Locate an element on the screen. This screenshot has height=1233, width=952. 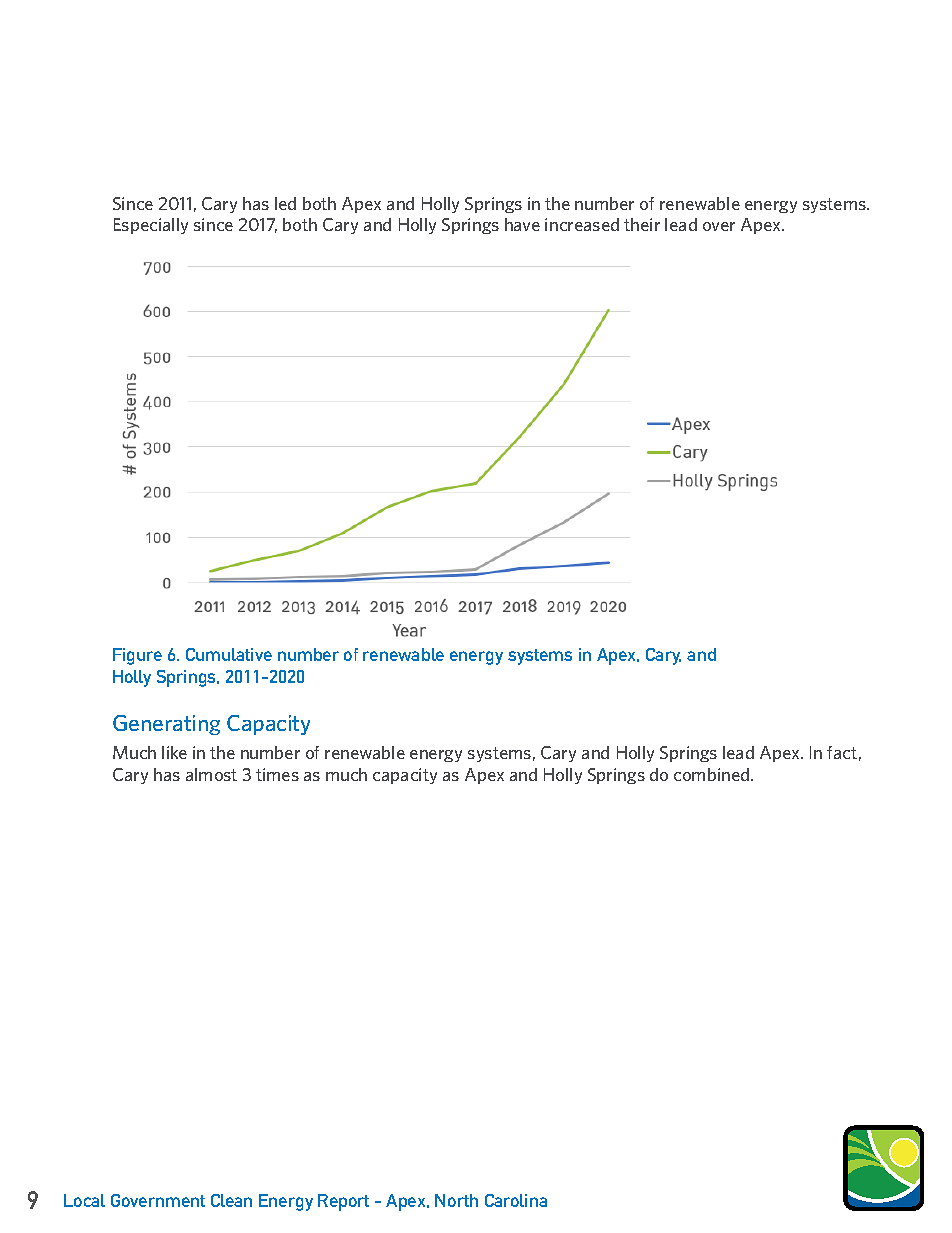
Clean is located at coordinates (231, 1200).
